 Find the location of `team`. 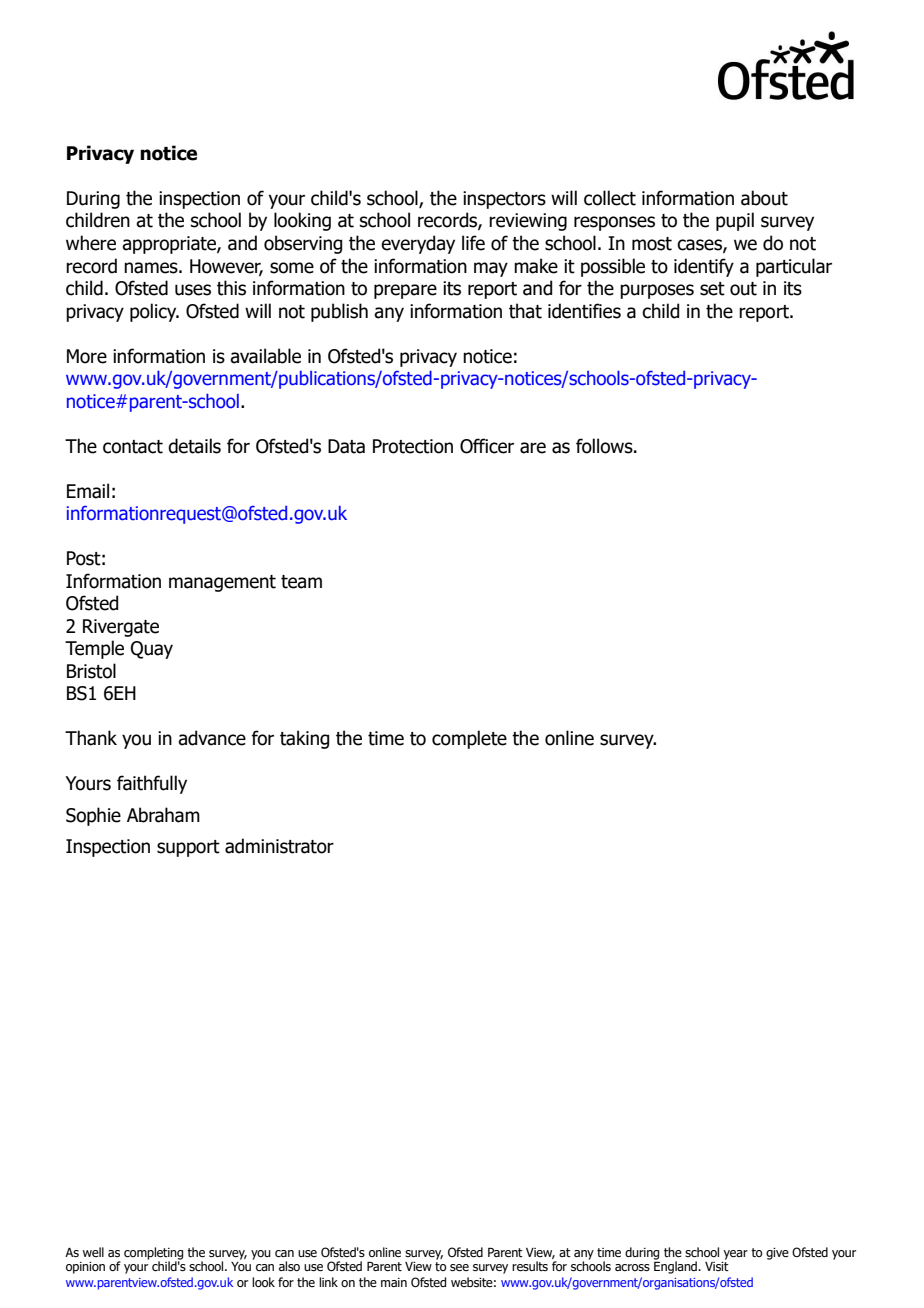

team is located at coordinates (301, 582).
